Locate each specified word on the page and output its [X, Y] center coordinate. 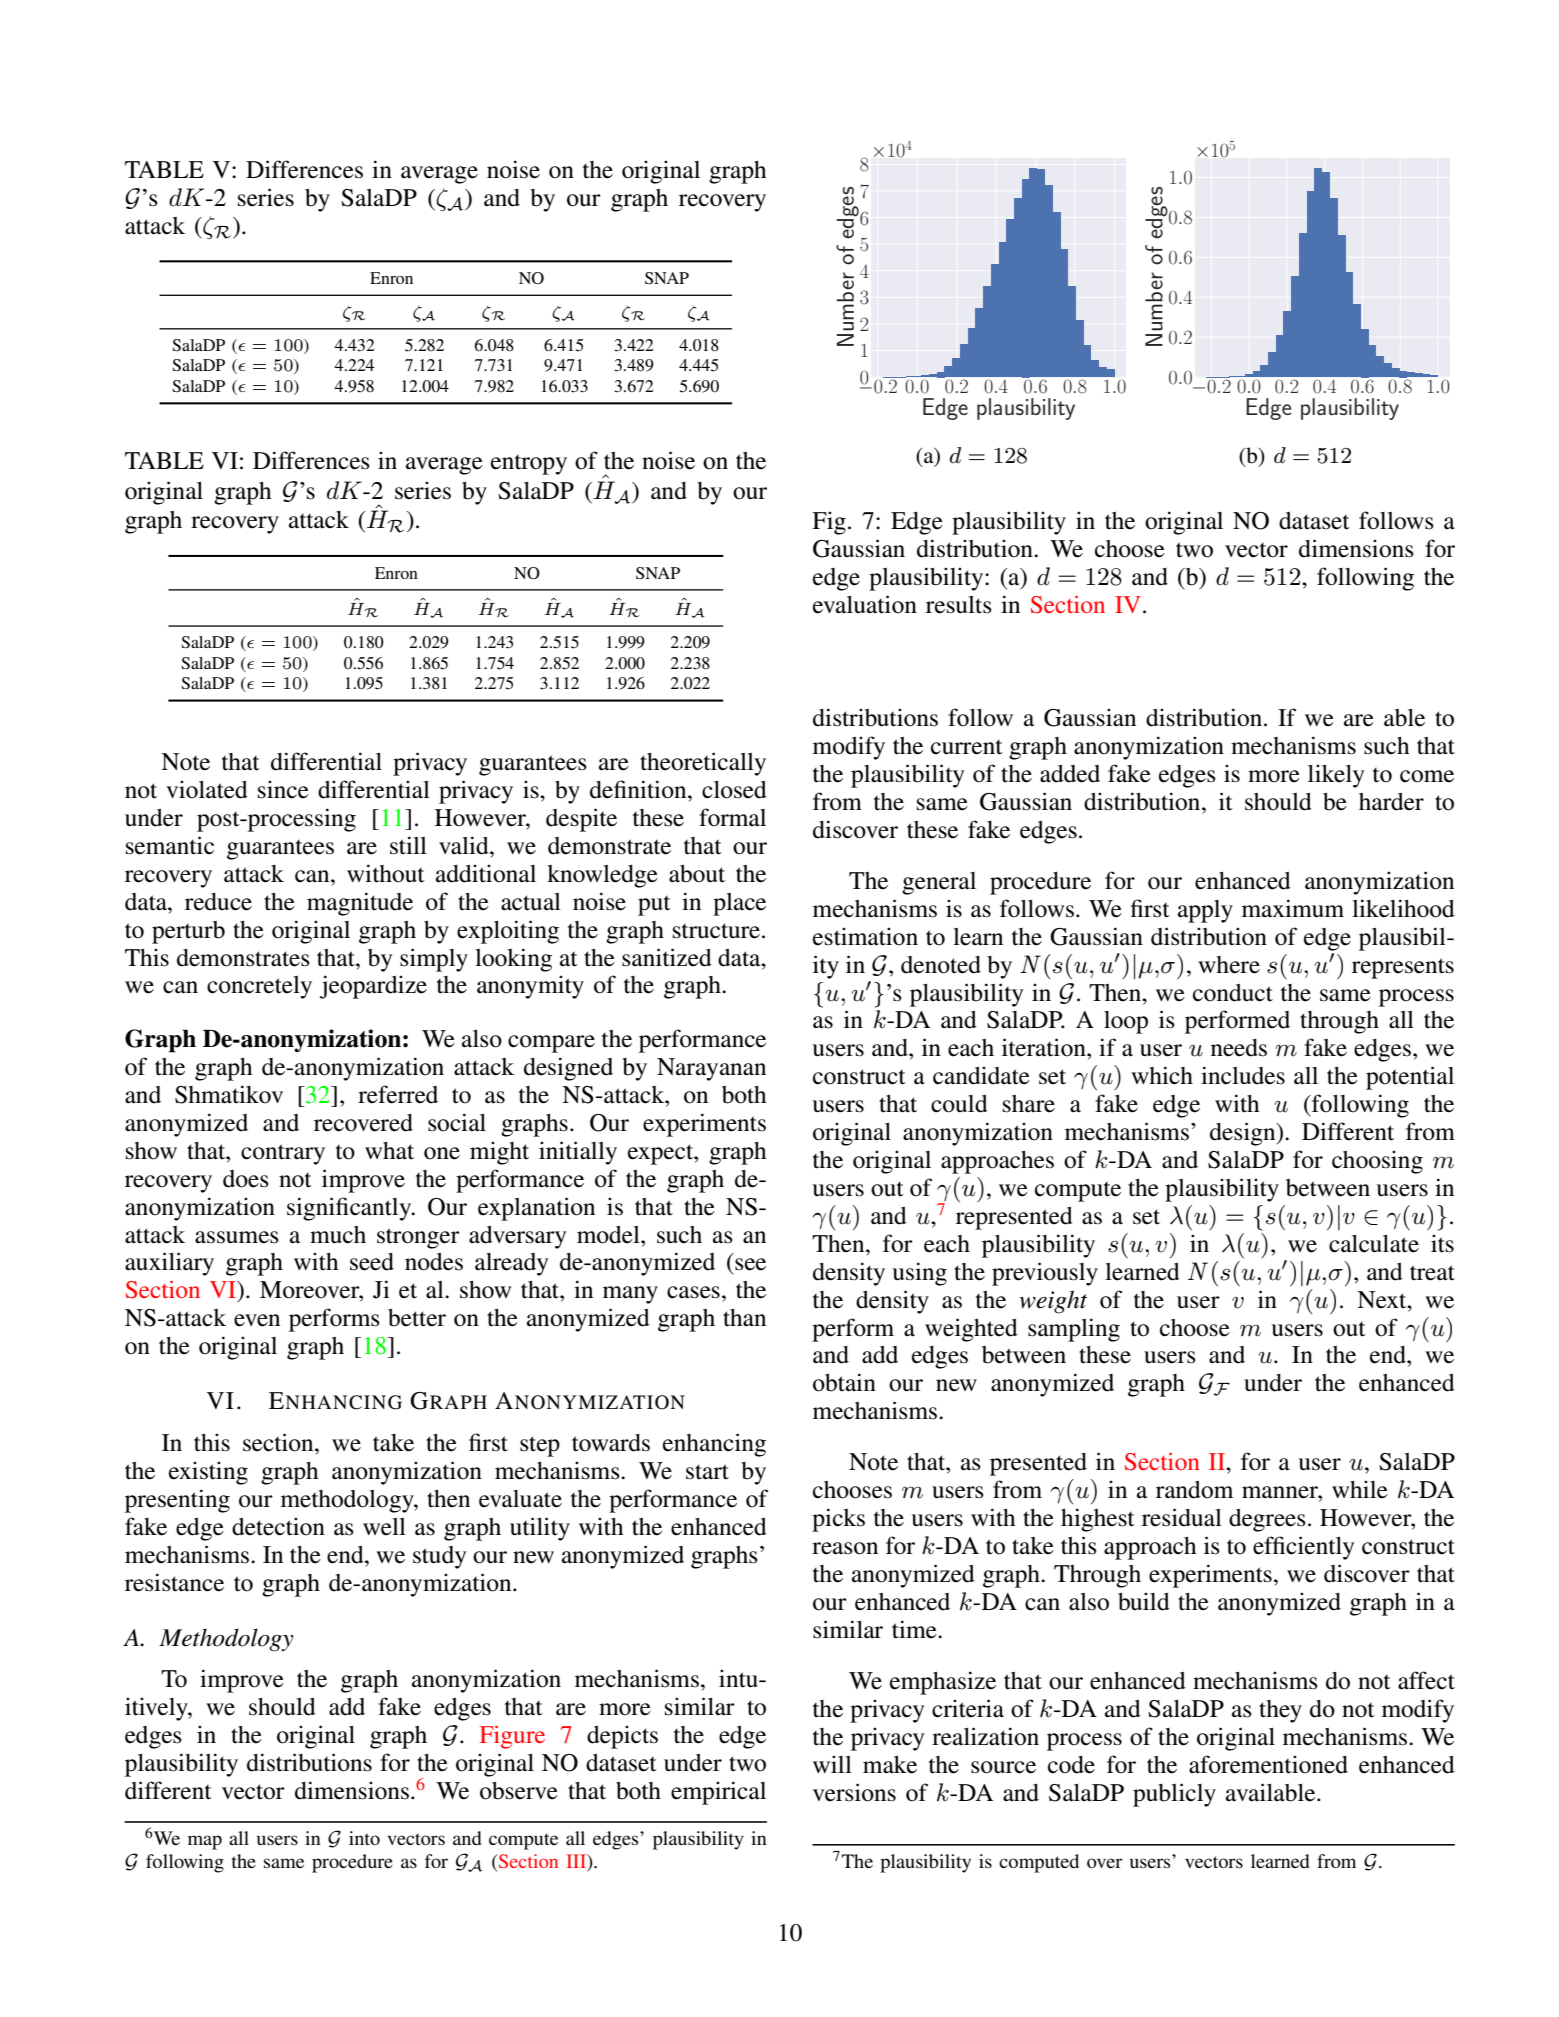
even [257, 1320]
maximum [1293, 908]
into [364, 1838]
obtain [844, 1382]
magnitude [360, 904]
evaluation [865, 604]
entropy [529, 465]
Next [1383, 1300]
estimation [865, 936]
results [959, 605]
